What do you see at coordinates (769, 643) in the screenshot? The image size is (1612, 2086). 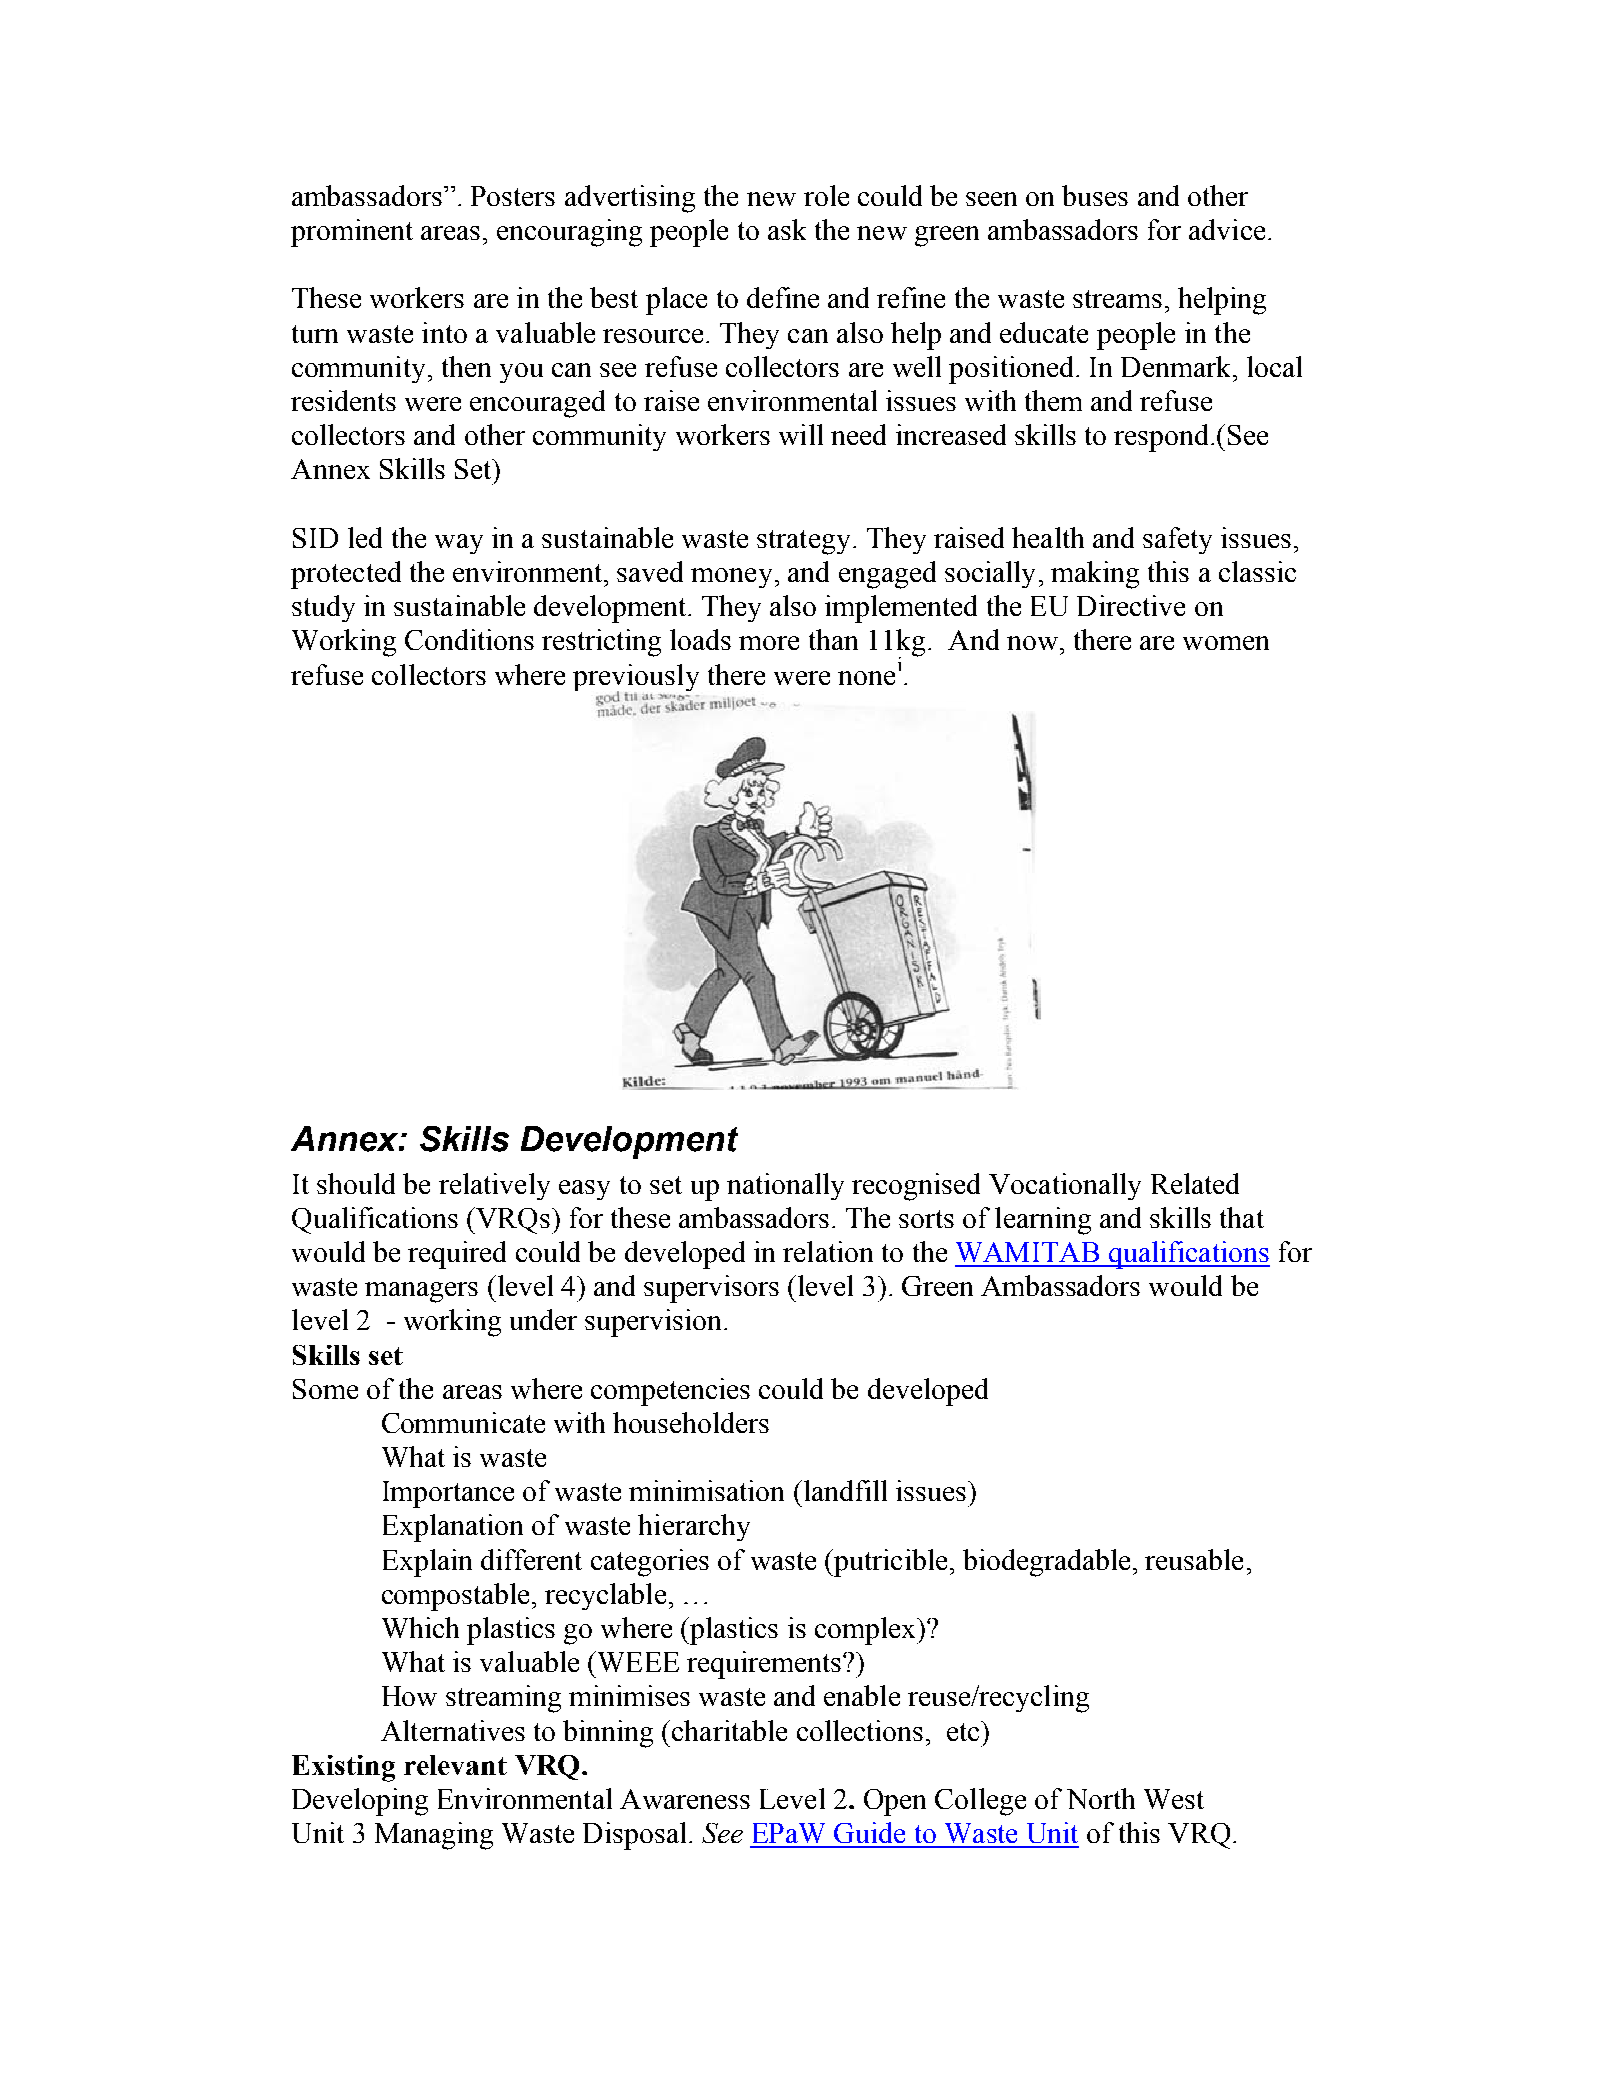 I see `more` at bounding box center [769, 643].
